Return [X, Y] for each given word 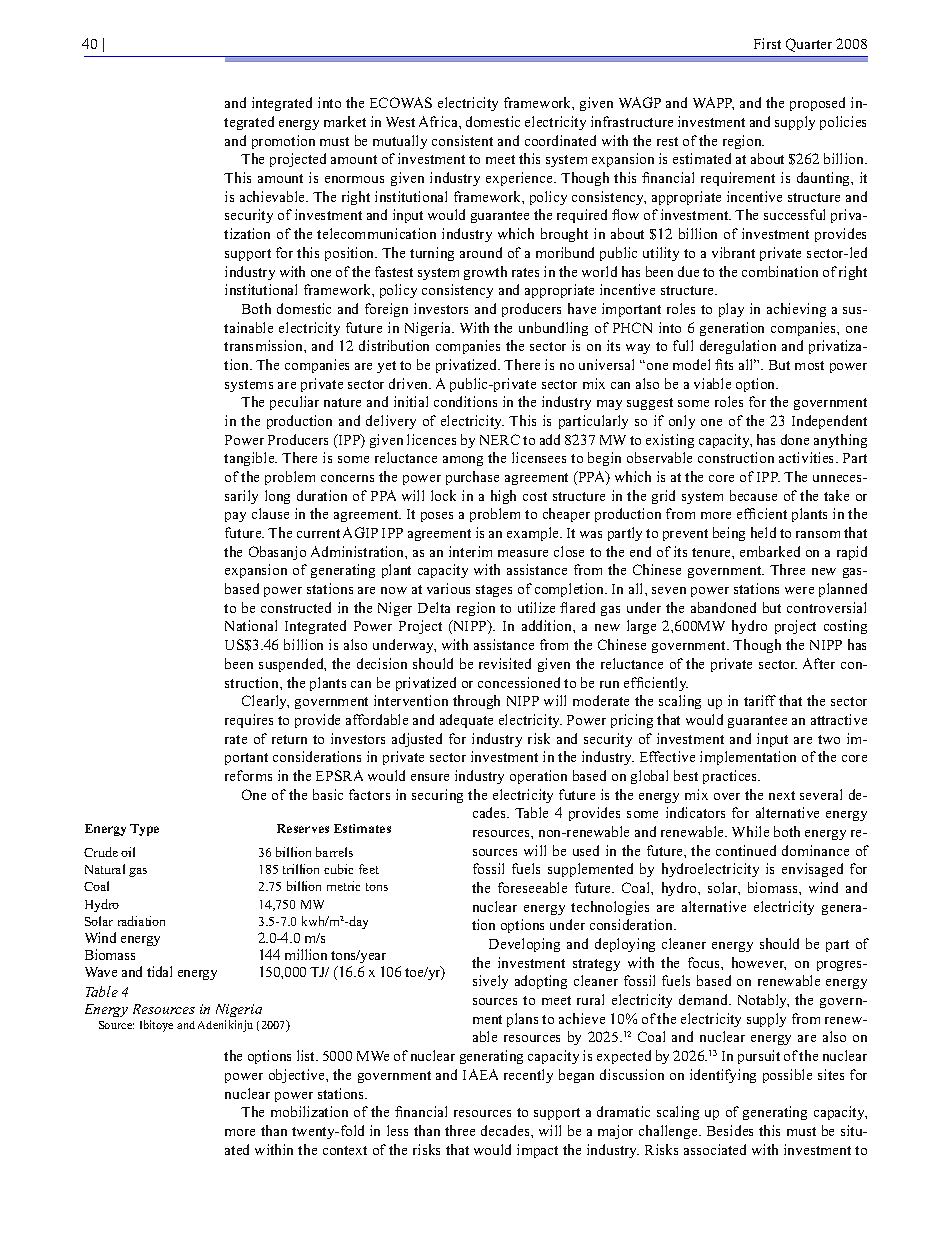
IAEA [480, 1074]
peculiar [294, 403]
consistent [462, 140]
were [799, 590]
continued [746, 850]
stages [494, 591]
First [767, 43]
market [345, 121]
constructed [296, 607]
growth [485, 273]
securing [437, 796]
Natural [105, 869]
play [731, 310]
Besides [730, 1130]
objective [298, 1076]
